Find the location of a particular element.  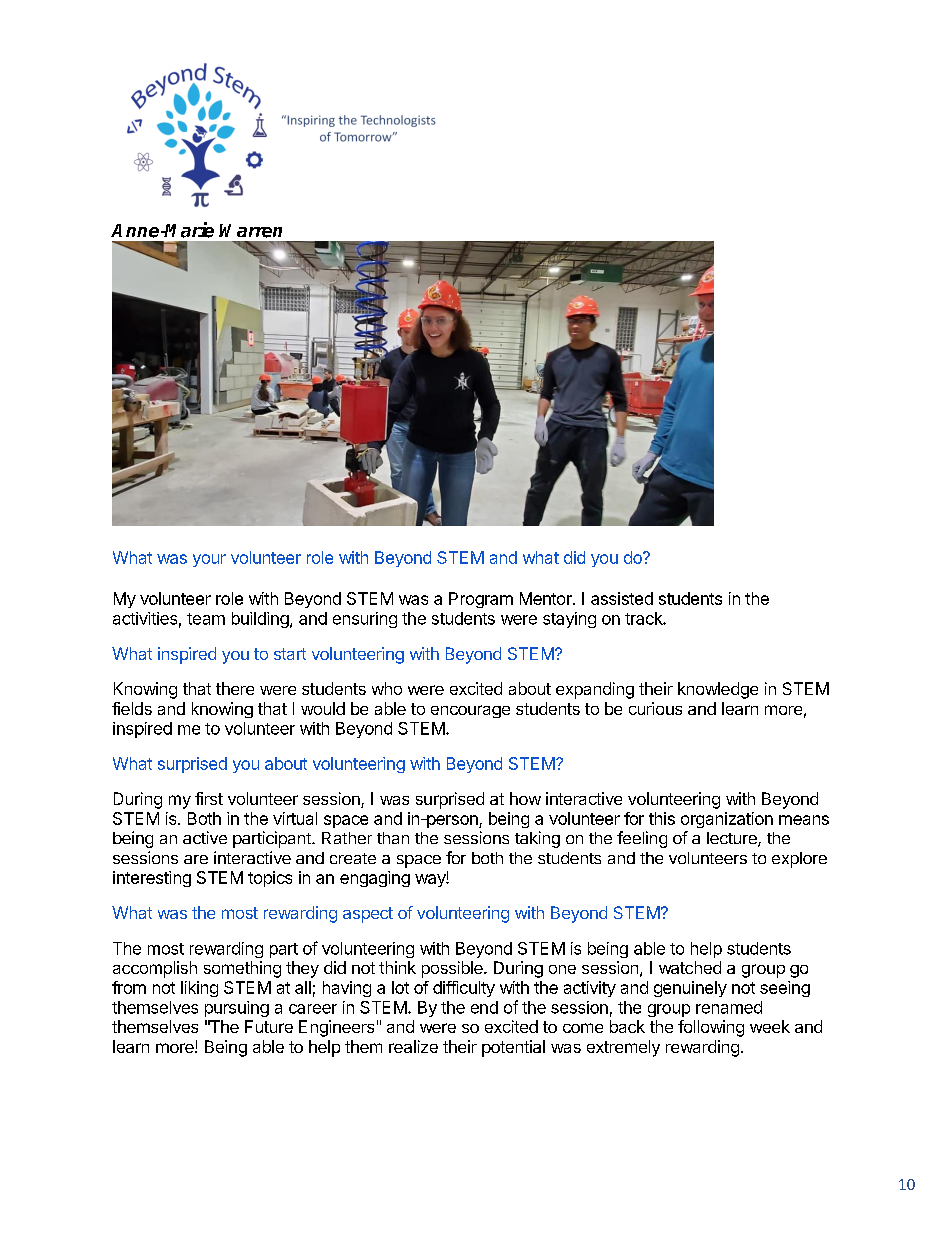

explore is located at coordinates (799, 860).
